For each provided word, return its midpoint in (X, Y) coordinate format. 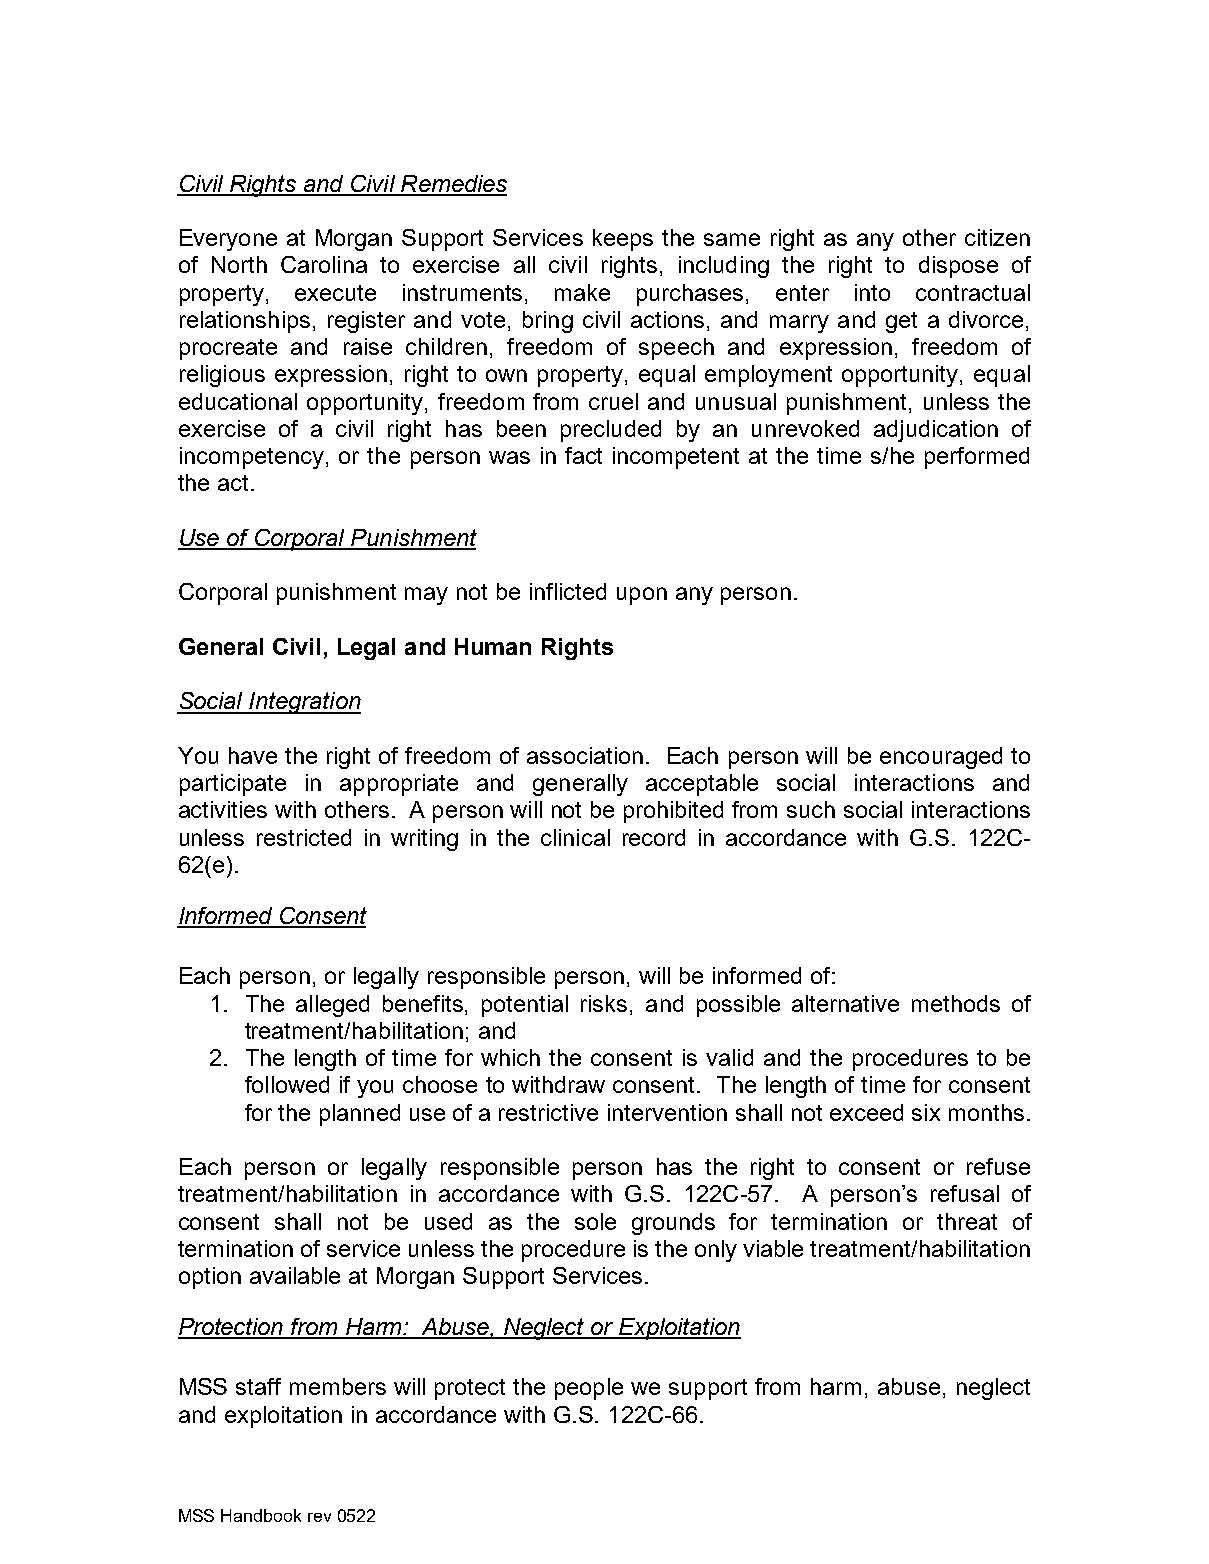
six (926, 1112)
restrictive (548, 1112)
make (582, 292)
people (589, 1389)
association (585, 755)
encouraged (941, 758)
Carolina (324, 264)
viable (773, 1248)
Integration (304, 703)
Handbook (261, 1515)
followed (287, 1084)
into (872, 292)
